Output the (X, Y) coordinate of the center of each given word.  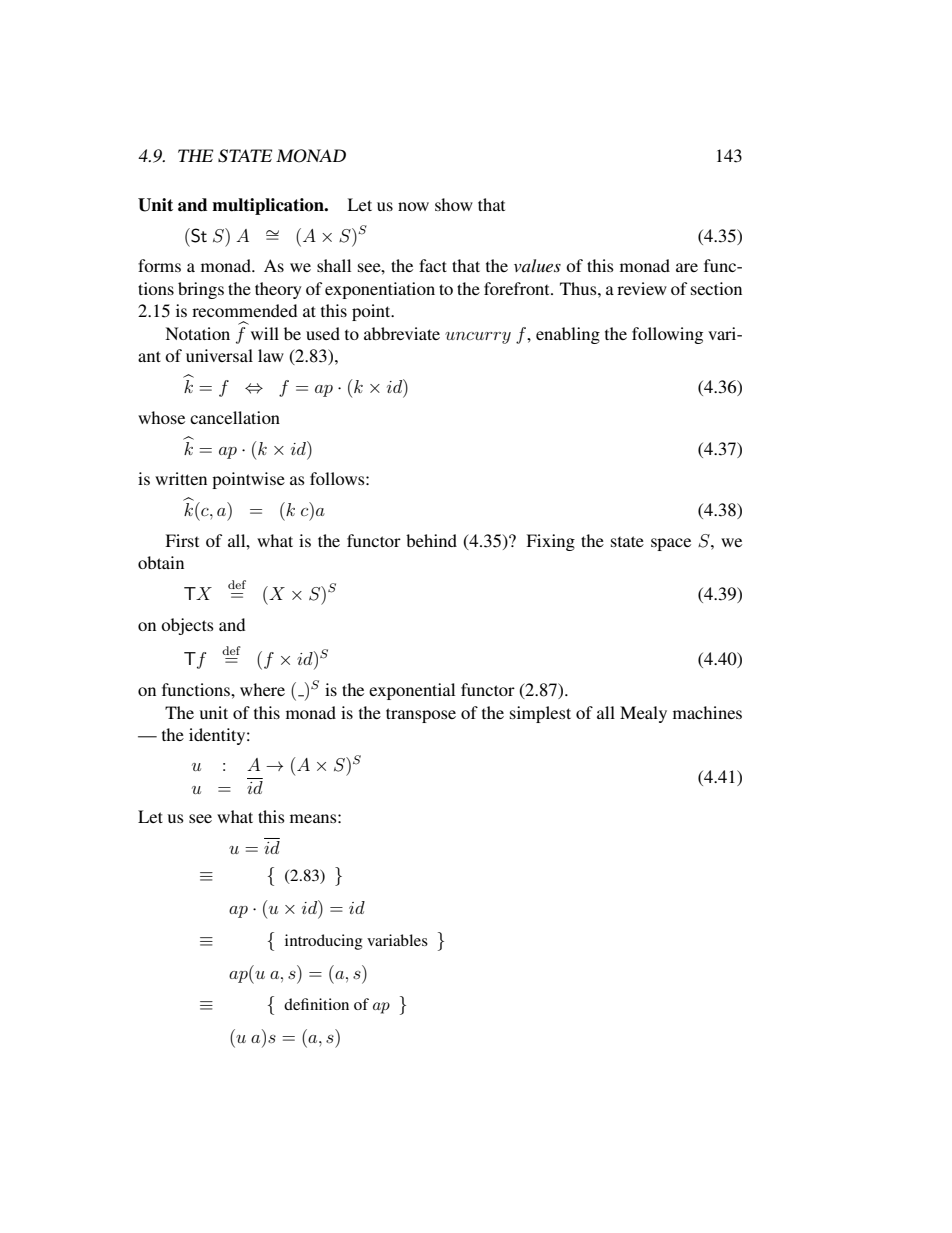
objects (187, 626)
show (454, 204)
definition (316, 1004)
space (671, 544)
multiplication (269, 206)
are (687, 267)
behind (431, 540)
